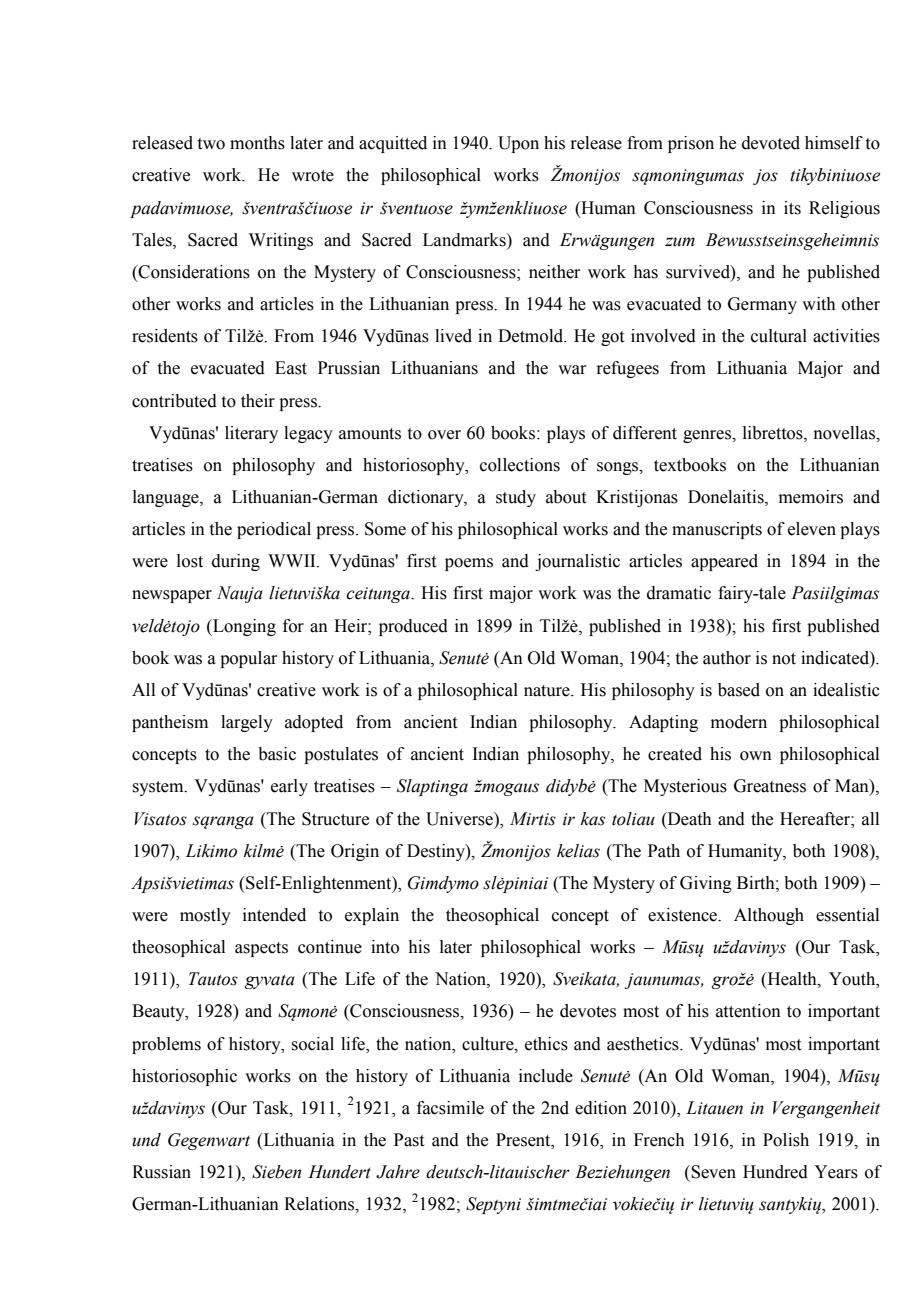 Image resolution: width=924 pixels, height=1308 pixels. I want to click on months, so click(257, 143).
